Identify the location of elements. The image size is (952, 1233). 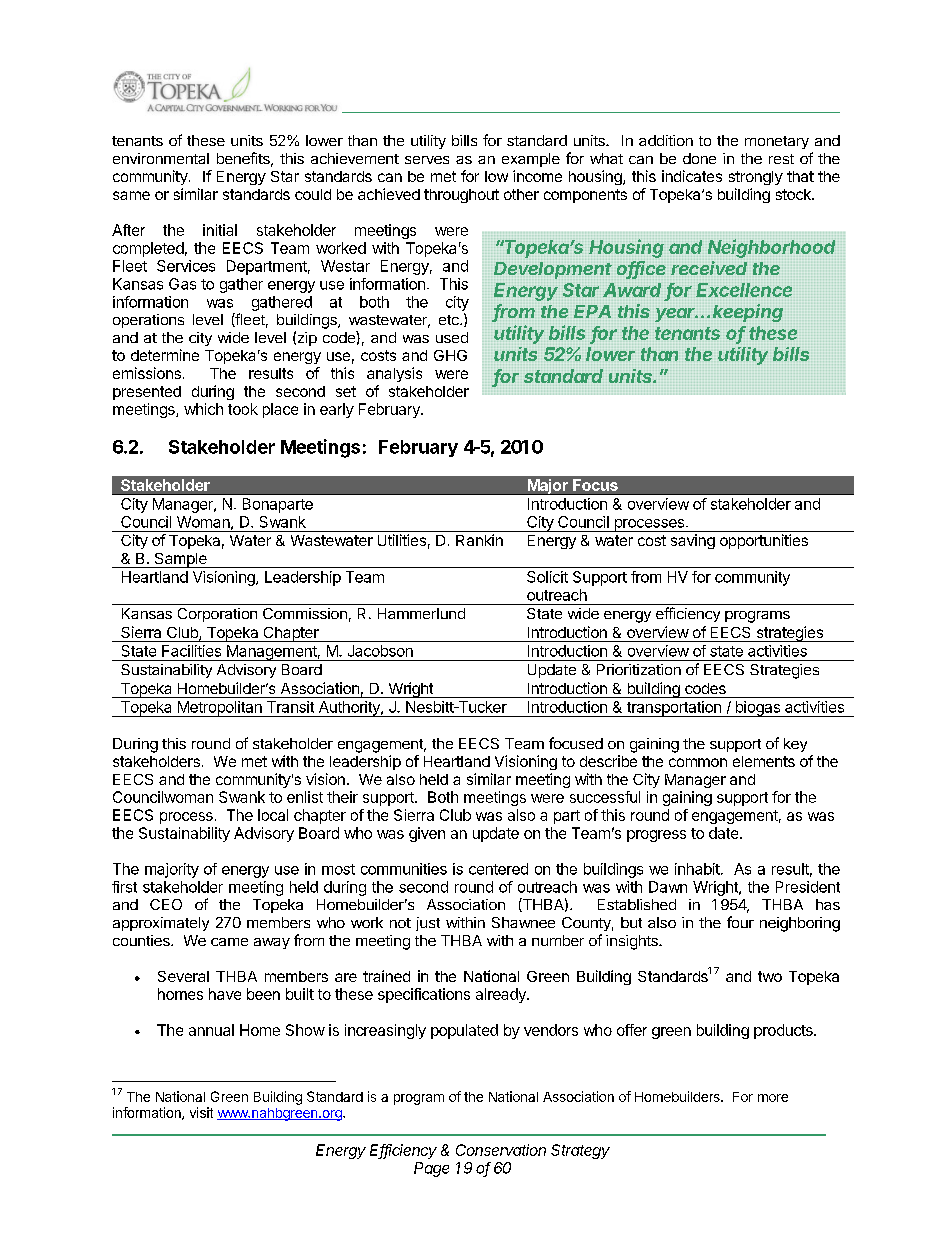
(764, 761).
